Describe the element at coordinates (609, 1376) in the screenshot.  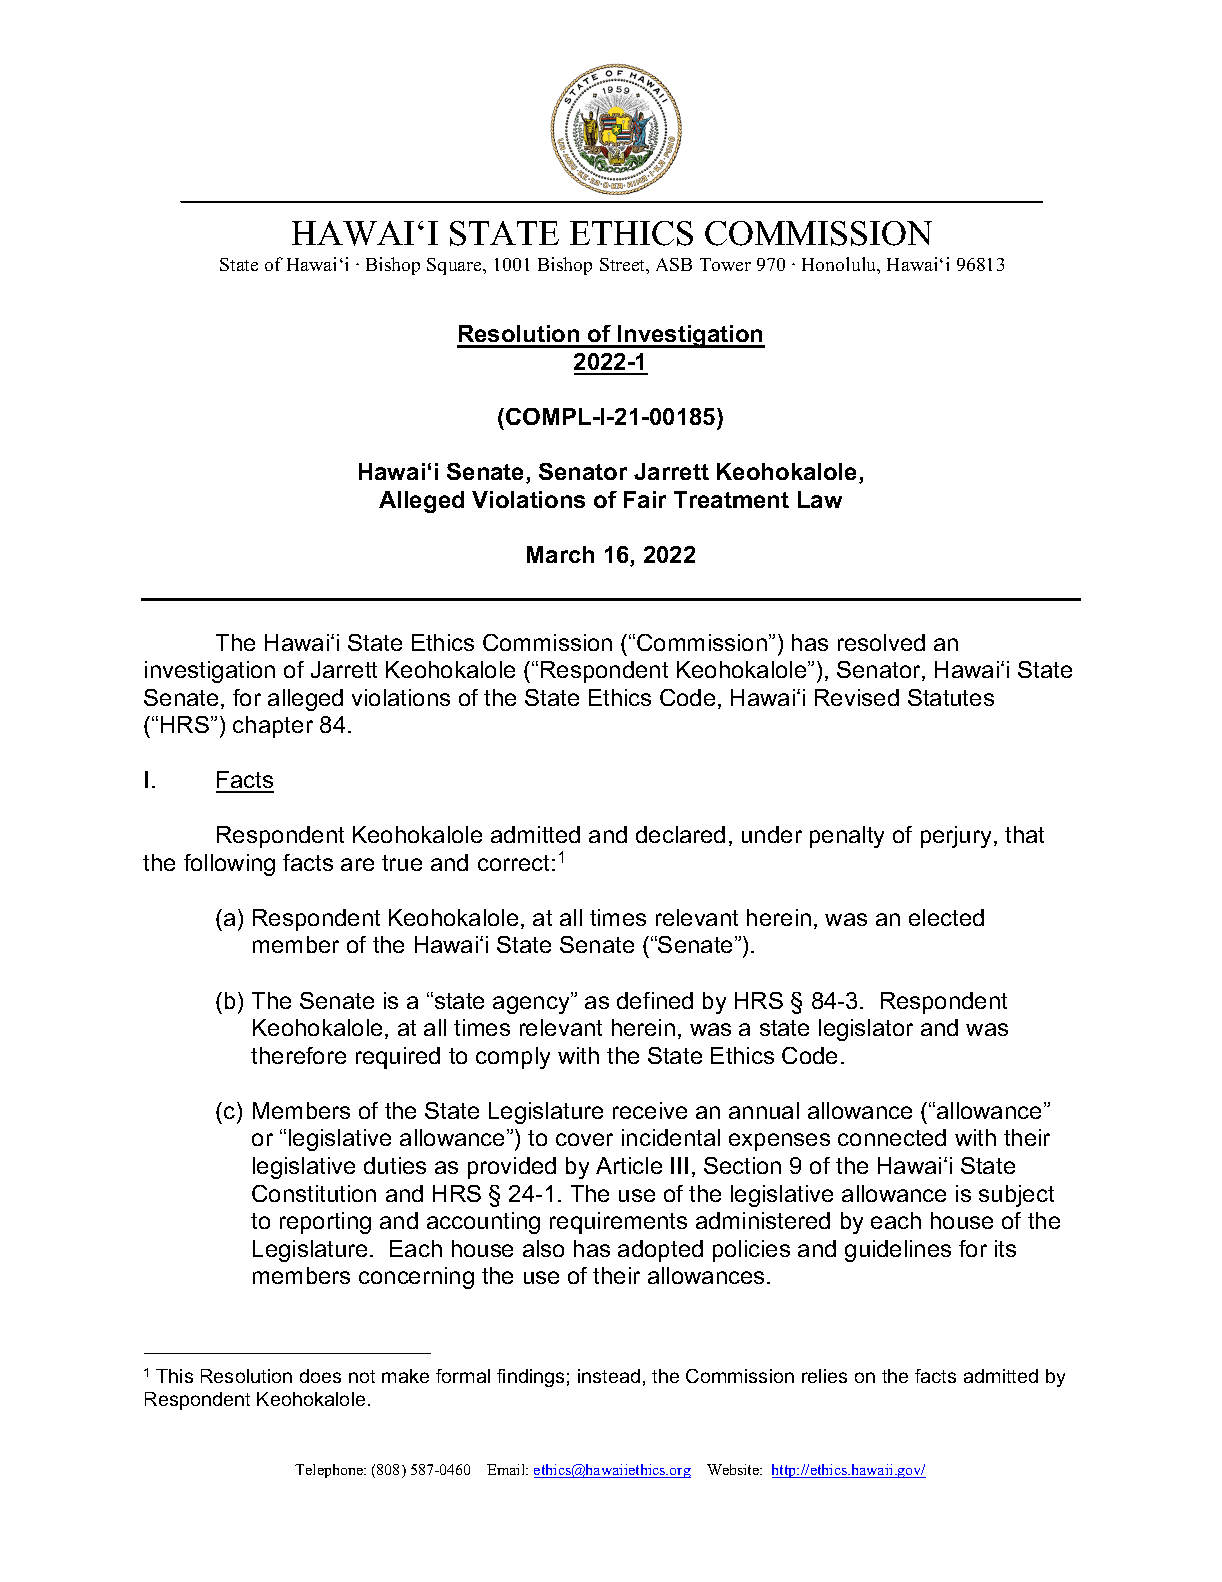
I see `instead` at that location.
